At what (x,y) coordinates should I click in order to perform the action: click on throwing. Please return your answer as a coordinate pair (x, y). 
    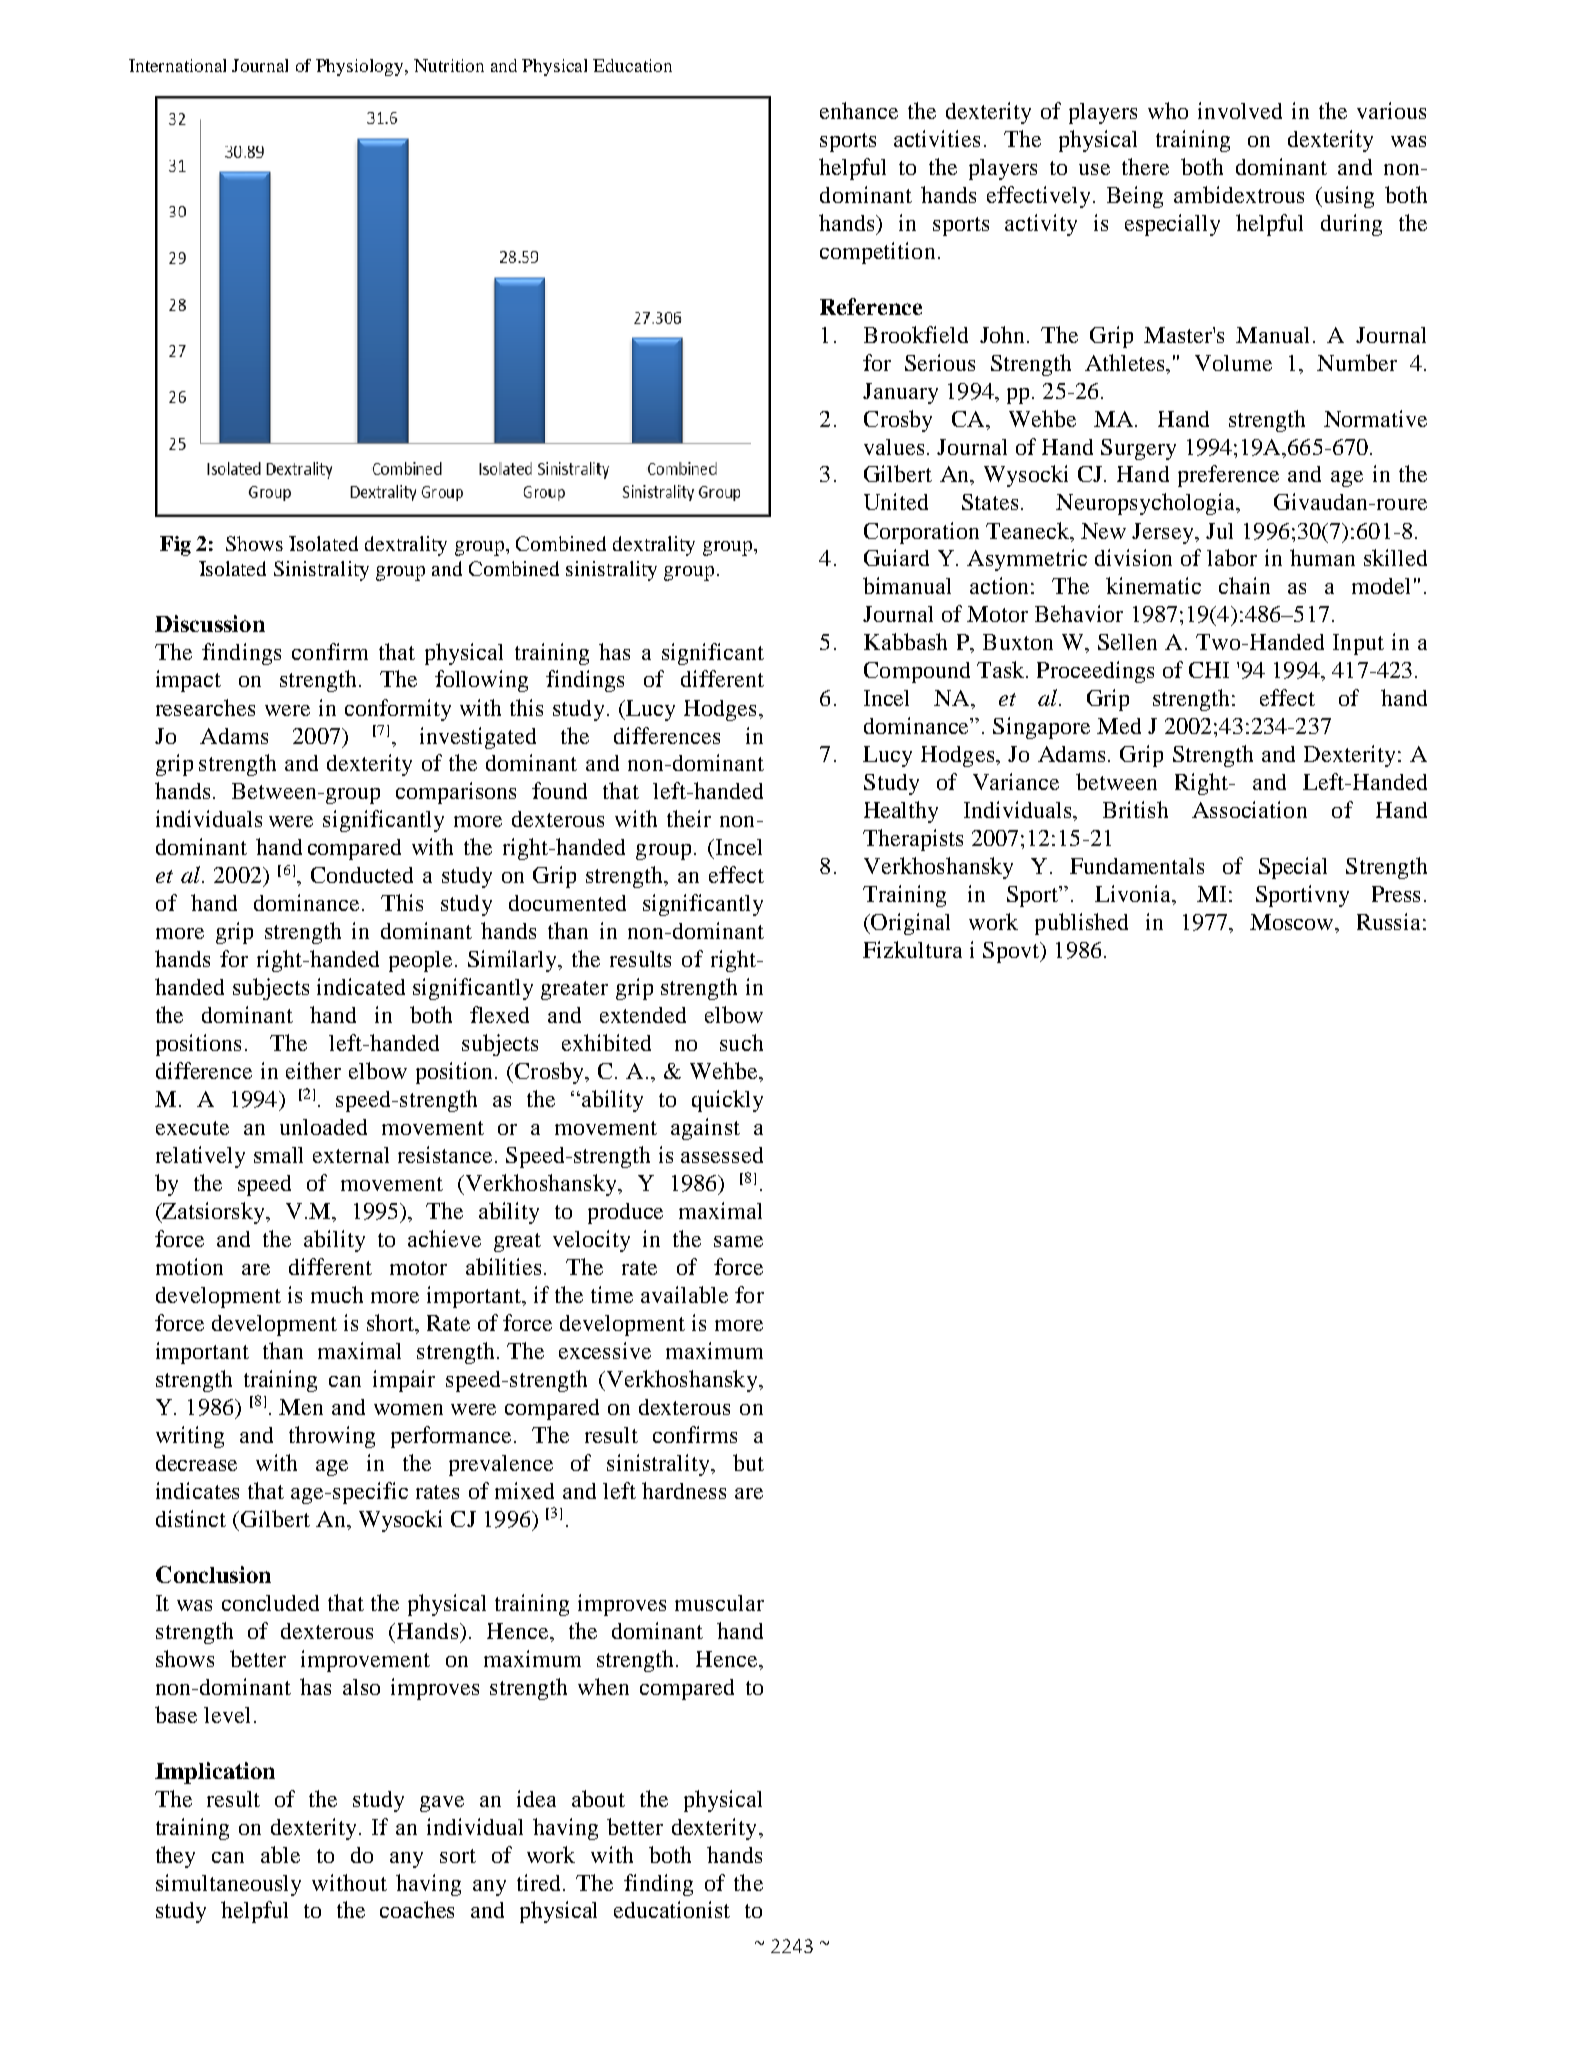
    Looking at the image, I should click on (332, 1437).
